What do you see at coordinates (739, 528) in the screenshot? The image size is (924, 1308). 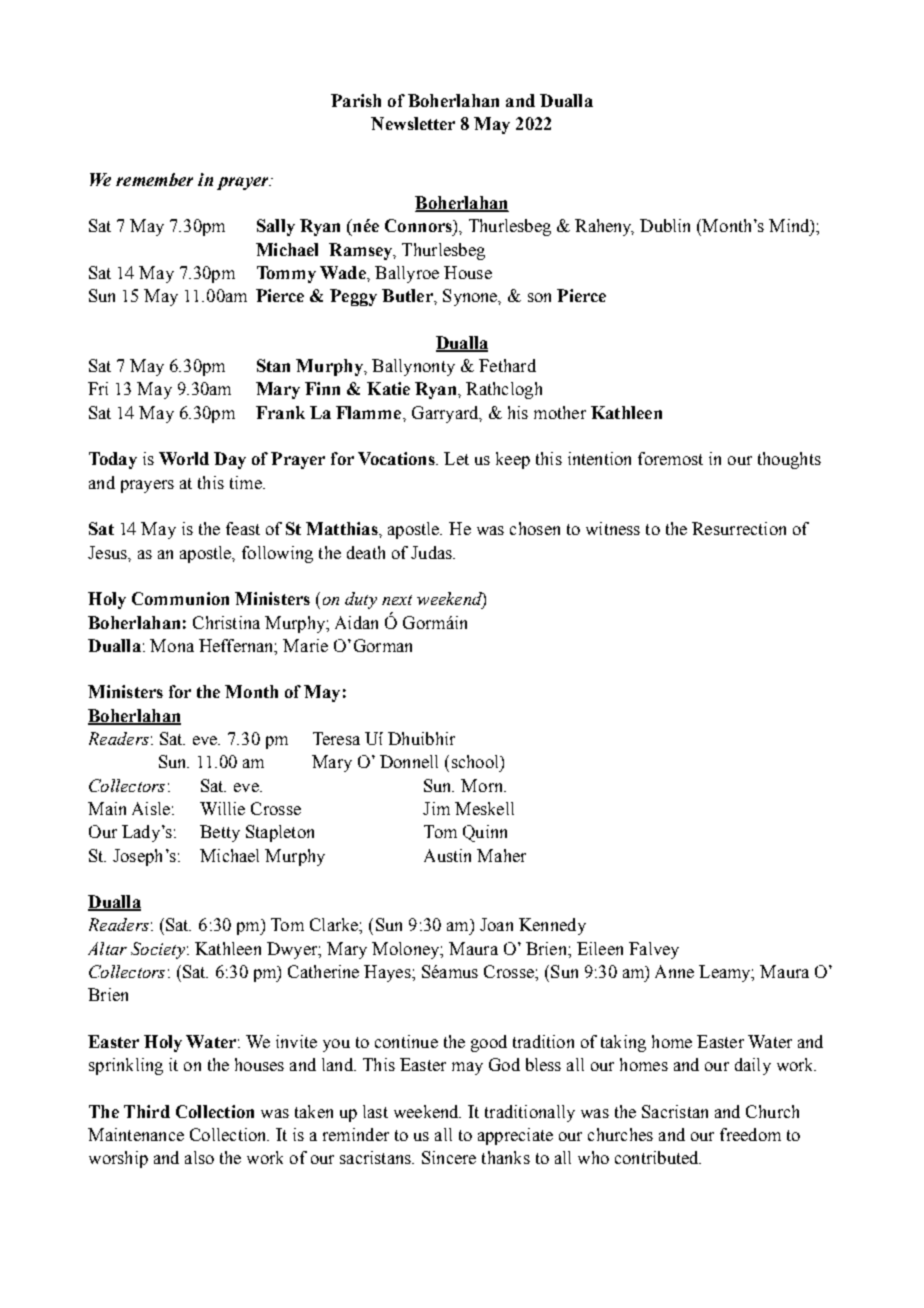 I see `Resurrection` at bounding box center [739, 528].
